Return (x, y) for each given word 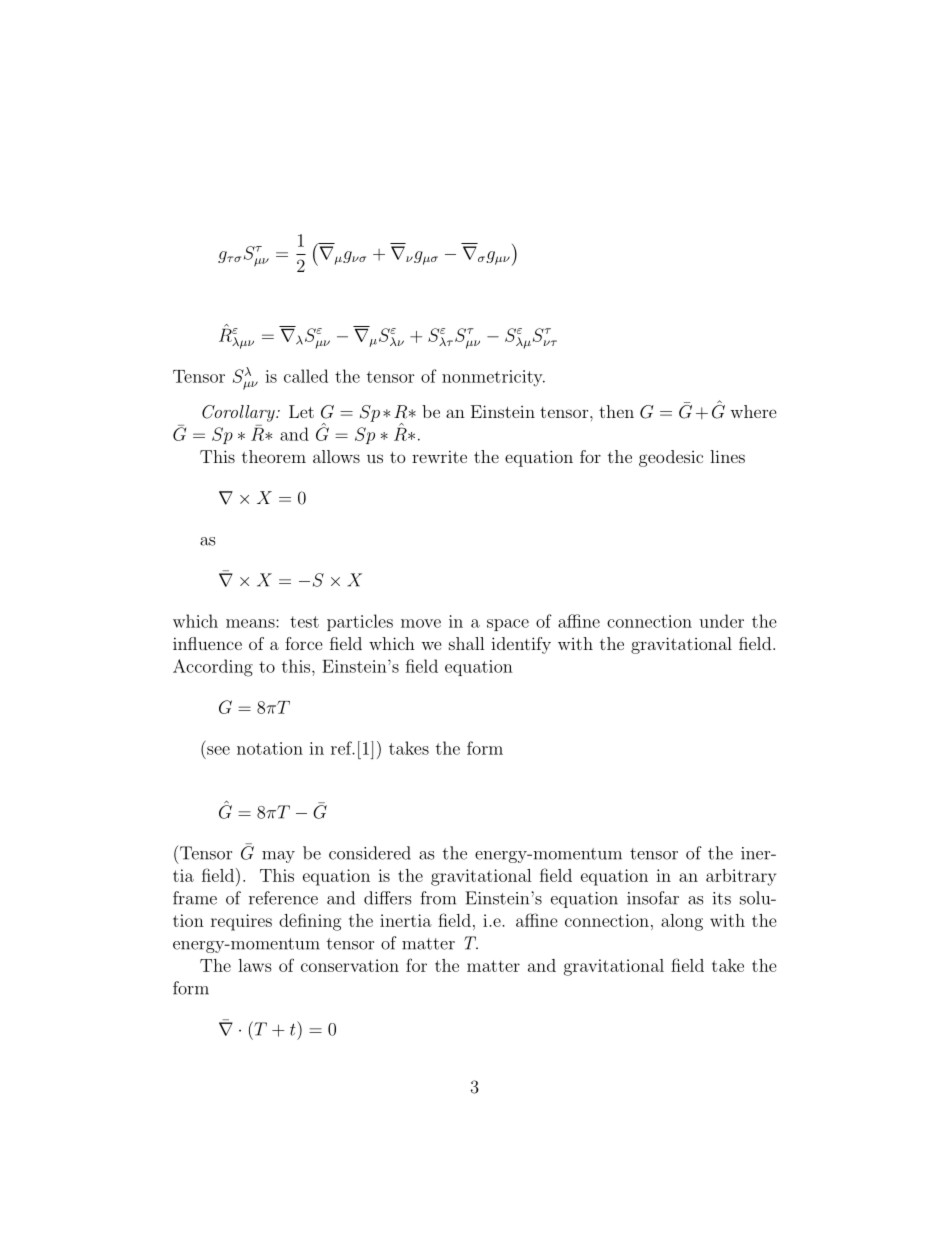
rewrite (439, 456)
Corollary (239, 413)
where (753, 411)
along (682, 922)
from (438, 898)
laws (255, 965)
